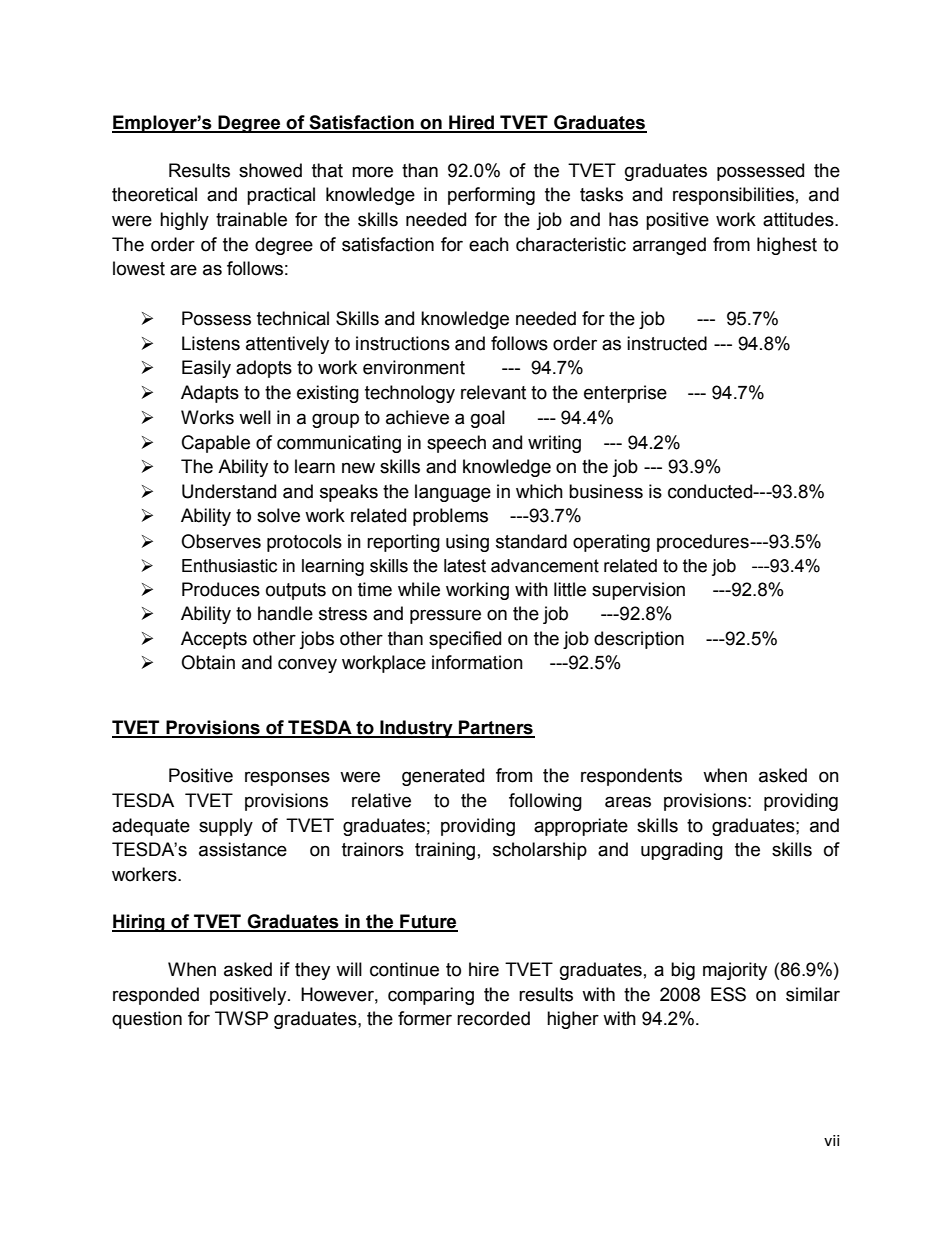  I want to click on performing, so click(491, 196).
